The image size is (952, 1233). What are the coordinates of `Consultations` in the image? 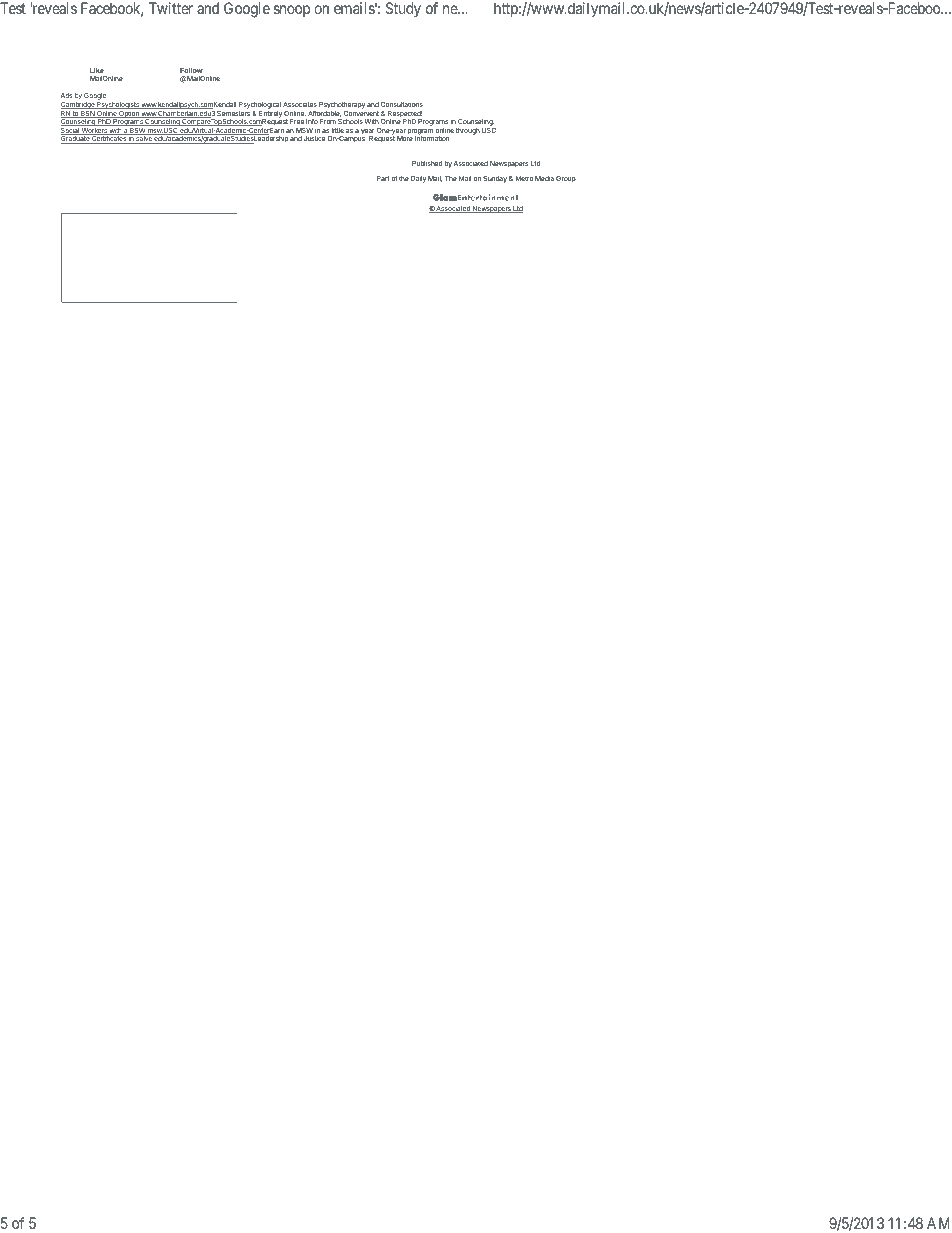 It's located at (402, 104).
